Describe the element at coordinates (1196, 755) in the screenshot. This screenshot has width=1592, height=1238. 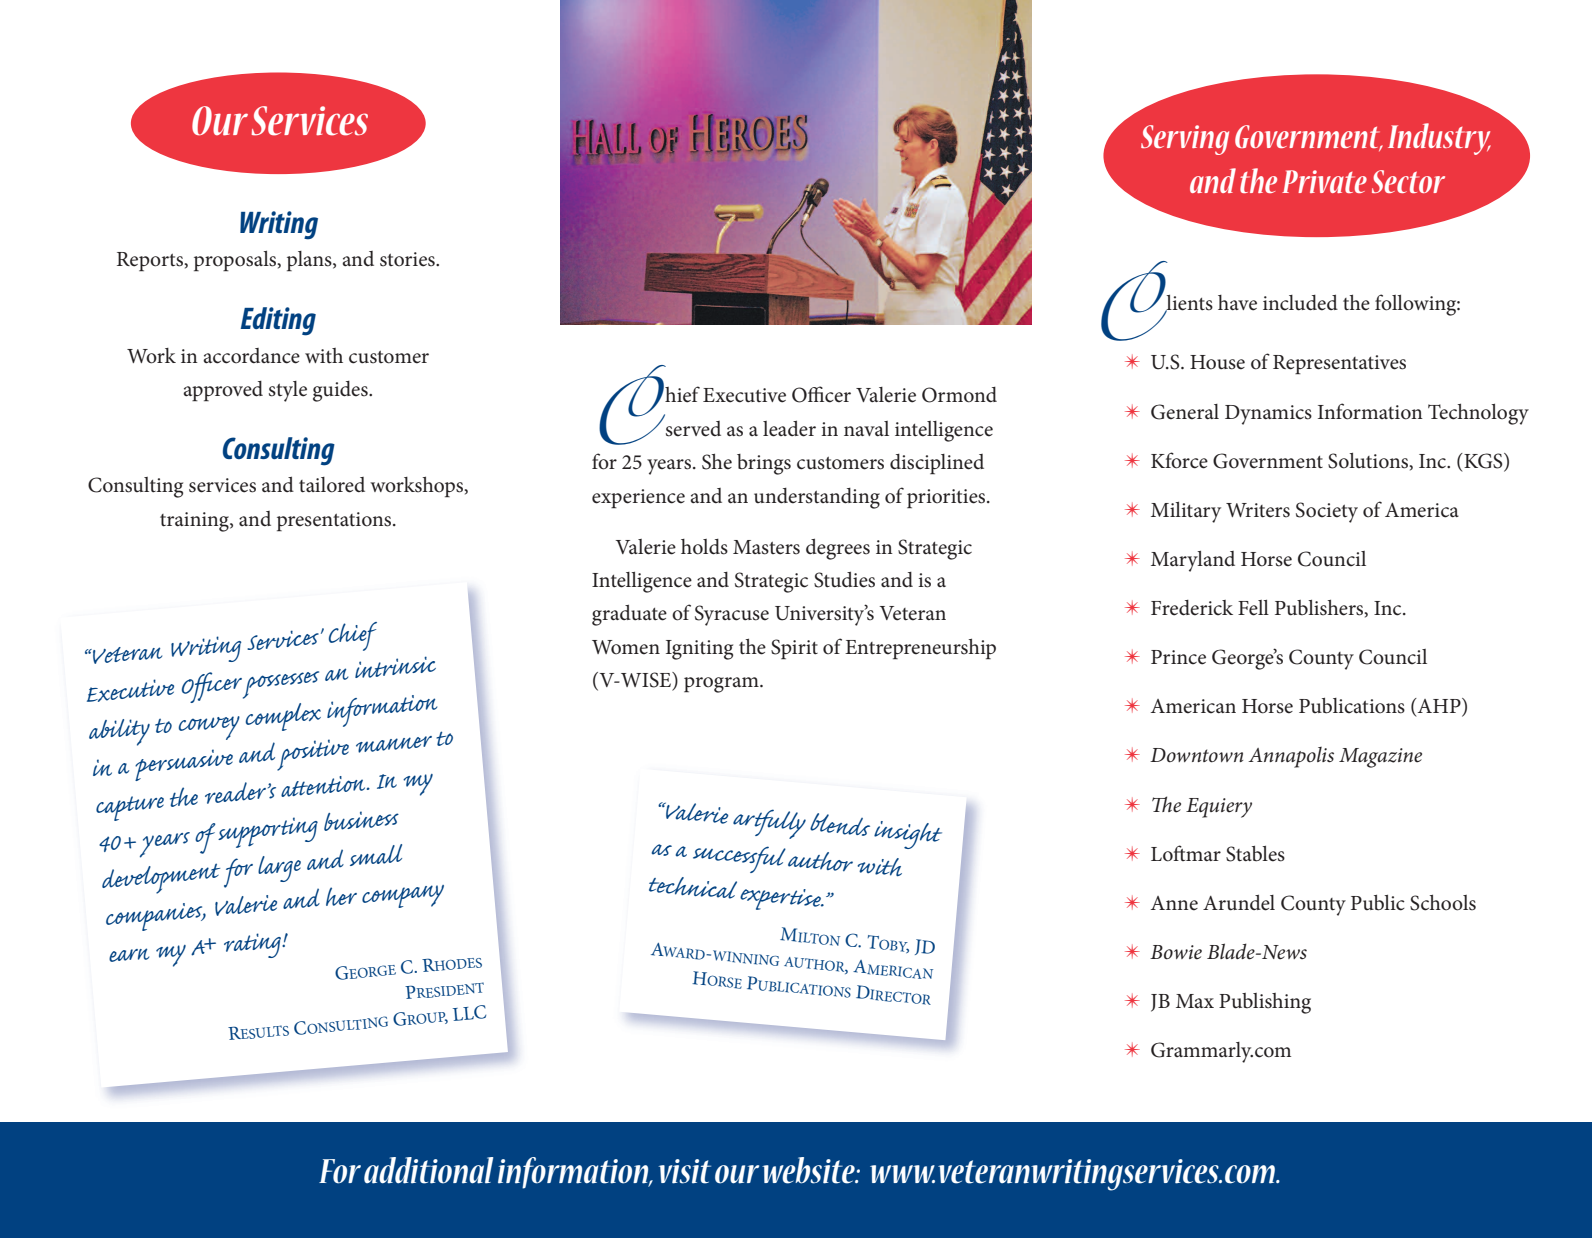
I see `Downtown` at that location.
